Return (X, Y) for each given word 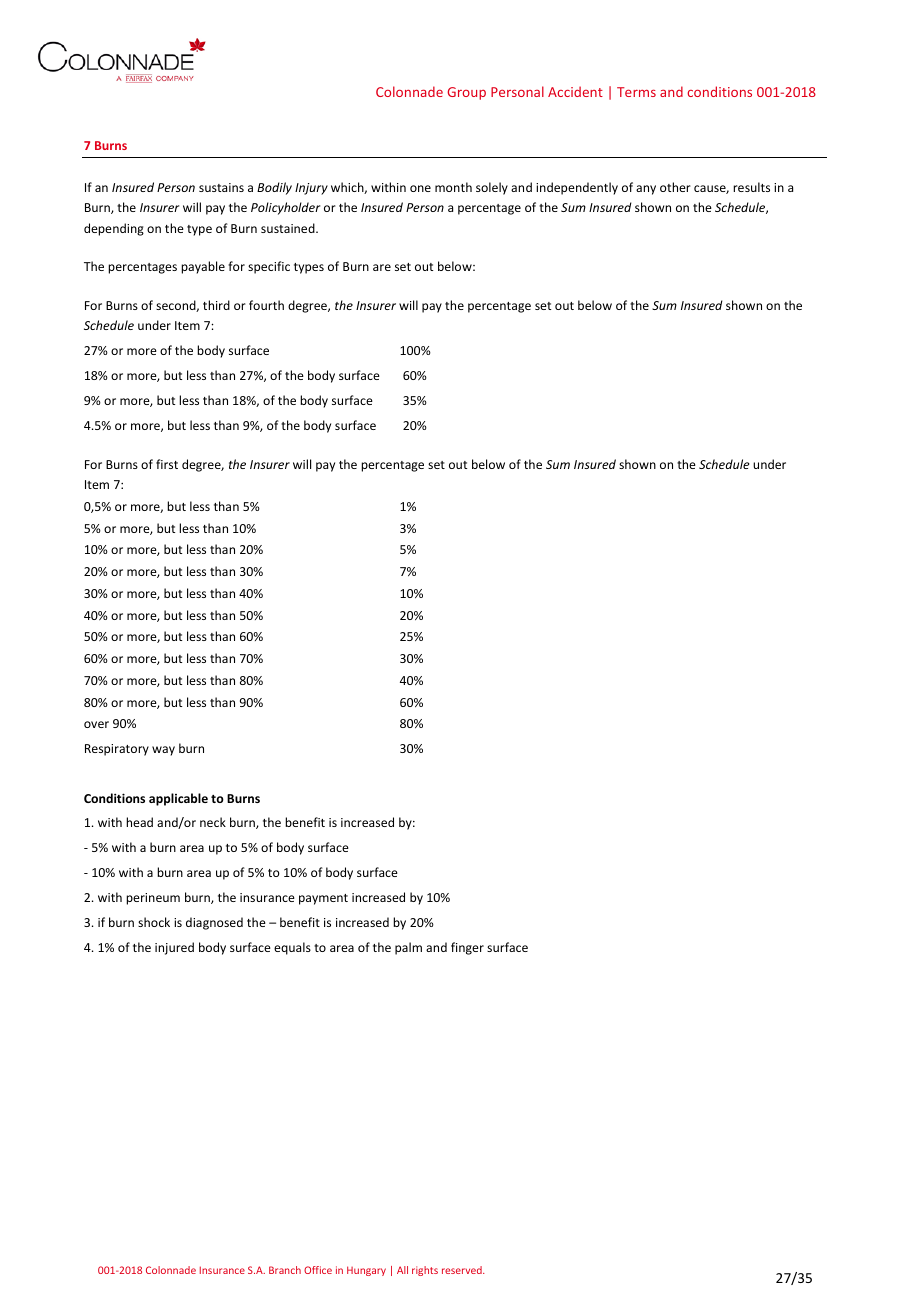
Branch (285, 1270)
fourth (266, 305)
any (646, 190)
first (167, 464)
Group (466, 93)
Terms (636, 92)
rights (425, 1271)
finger (467, 948)
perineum (153, 899)
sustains (221, 187)
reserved (463, 1270)
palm (408, 948)
